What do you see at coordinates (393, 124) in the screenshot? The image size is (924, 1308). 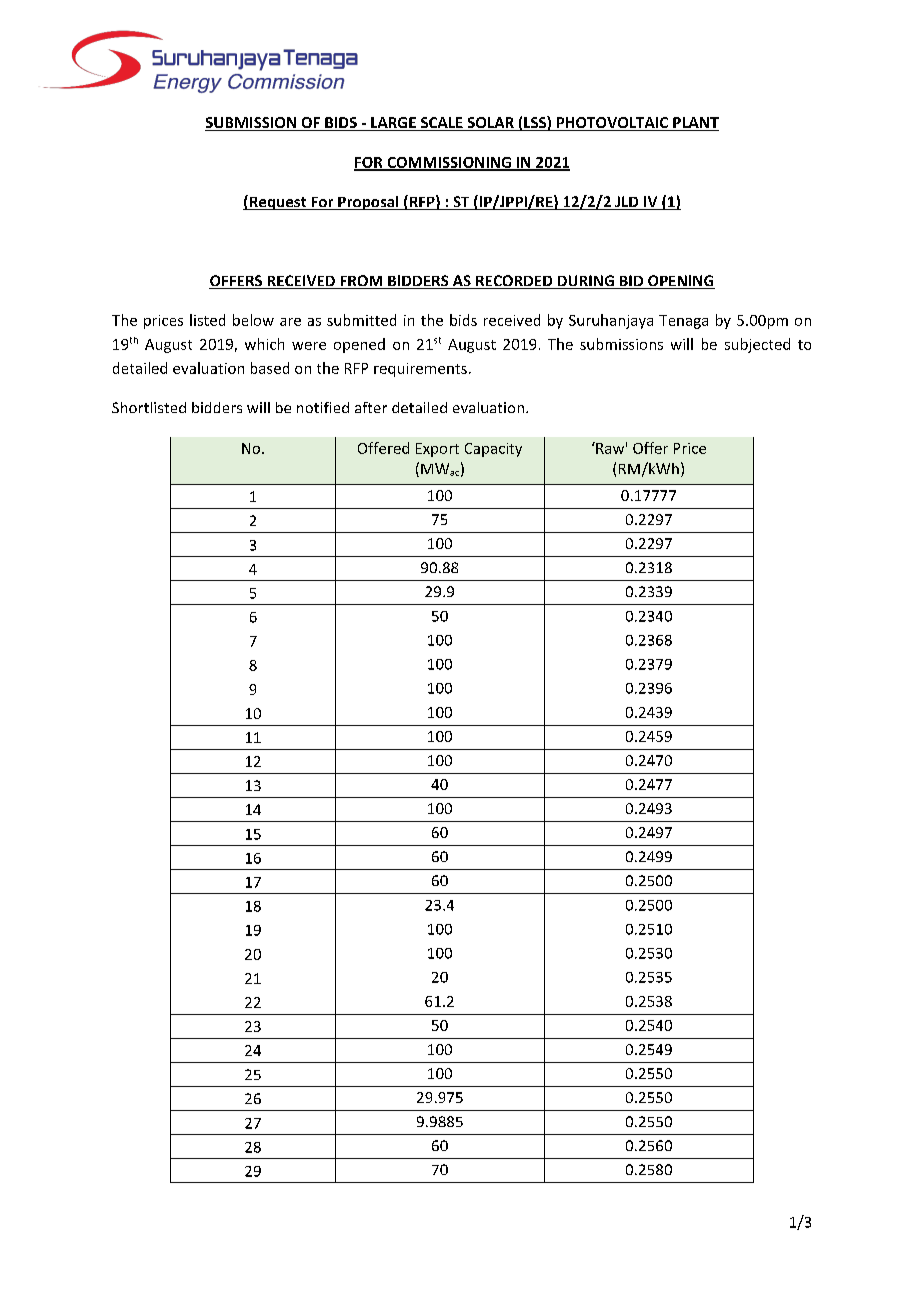 I see `LARGE` at bounding box center [393, 124].
